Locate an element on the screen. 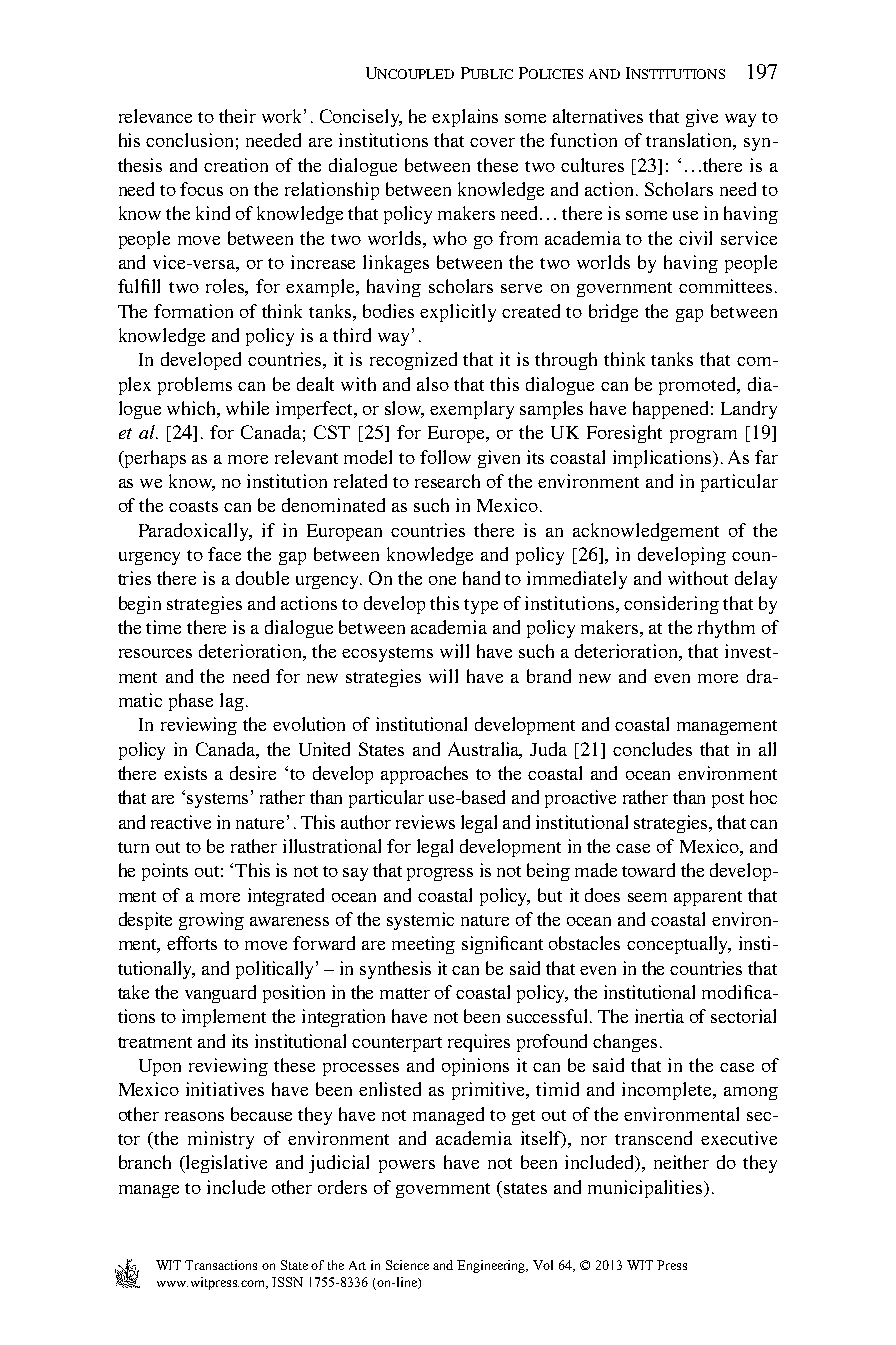 The height and width of the screenshot is (1345, 896). progress is located at coordinates (440, 874).
